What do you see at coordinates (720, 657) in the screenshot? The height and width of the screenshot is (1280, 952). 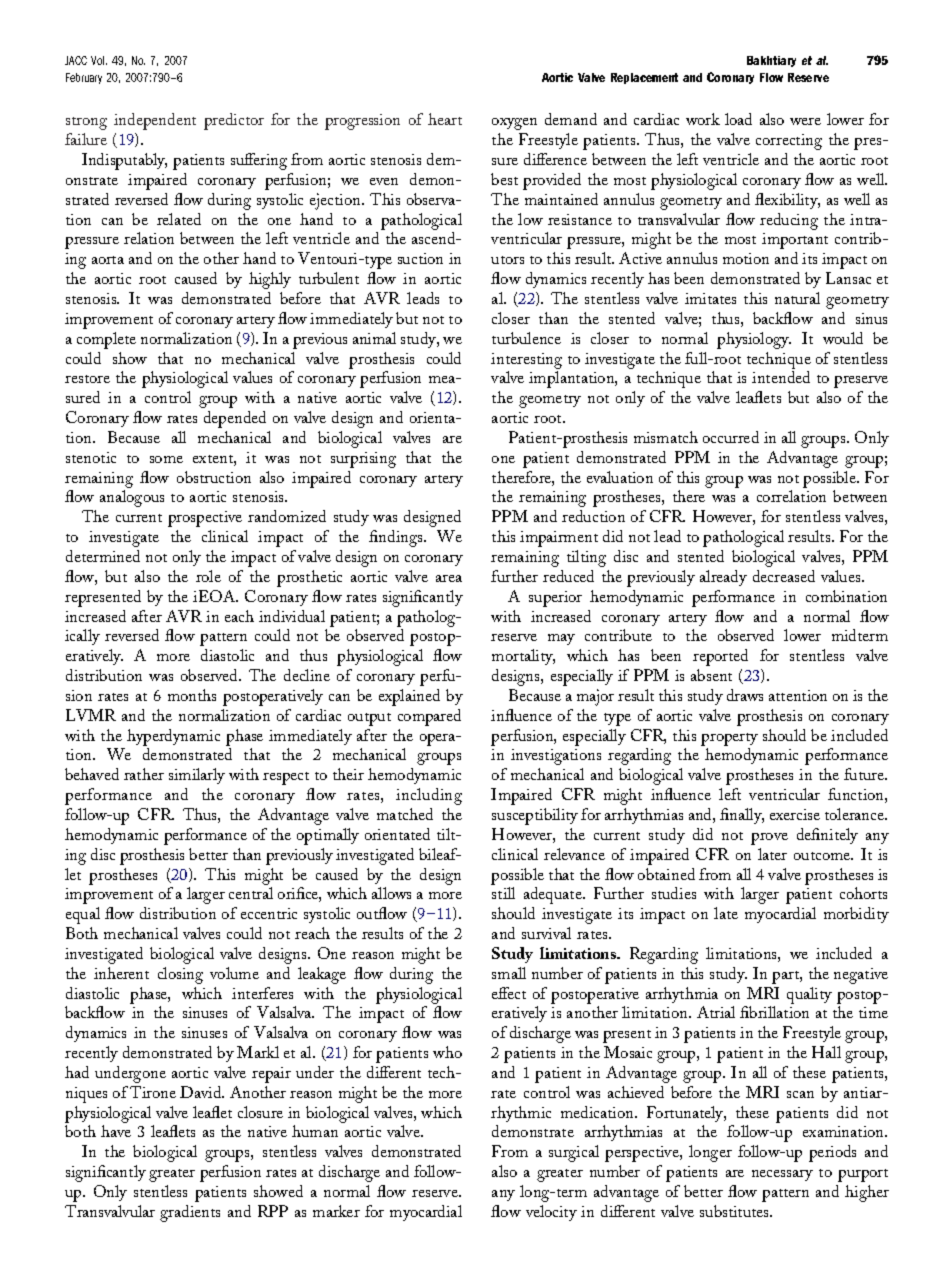 I see `reported` at bounding box center [720, 657].
